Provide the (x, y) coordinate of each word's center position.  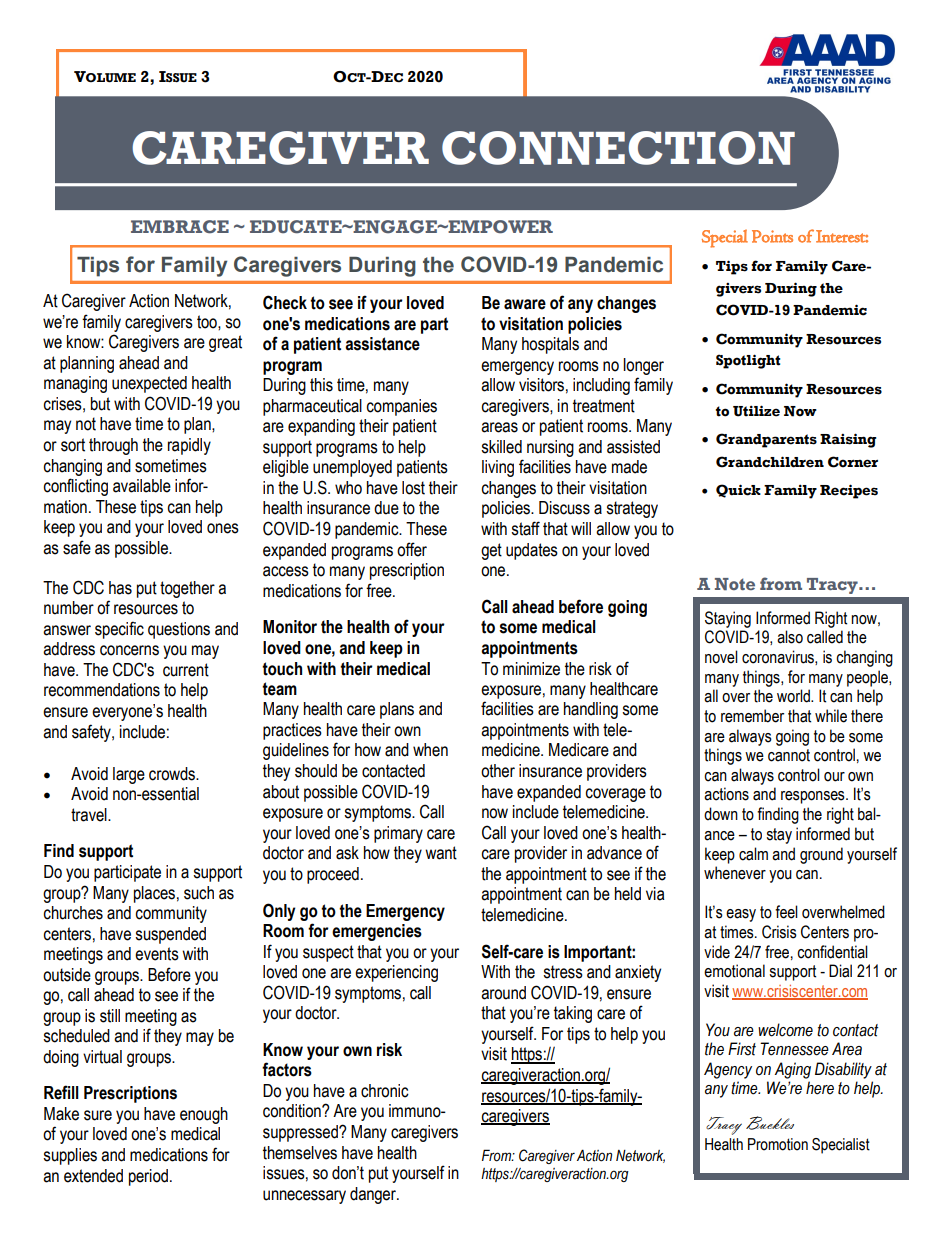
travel (90, 815)
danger (374, 1195)
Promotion (778, 1144)
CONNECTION (618, 148)
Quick (738, 491)
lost (413, 488)
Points (772, 236)
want (441, 853)
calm (753, 854)
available (142, 486)
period (148, 1177)
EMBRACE (180, 227)
